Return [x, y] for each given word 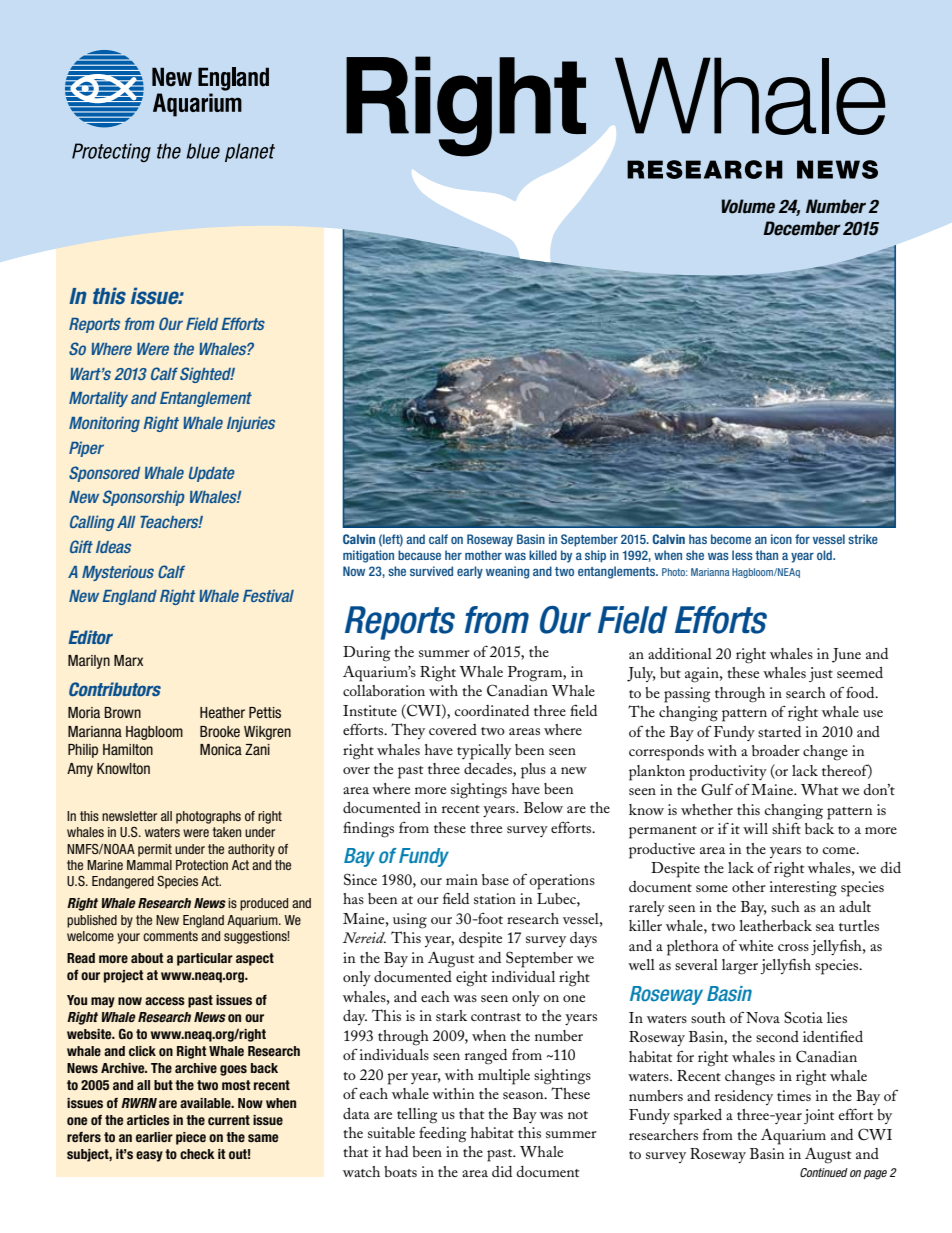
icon [781, 539]
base [495, 879]
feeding [443, 1134]
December [802, 228]
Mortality [98, 399]
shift [786, 828]
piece [191, 1138]
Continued [824, 1172]
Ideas [113, 547]
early [470, 572]
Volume [748, 206]
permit [155, 850]
